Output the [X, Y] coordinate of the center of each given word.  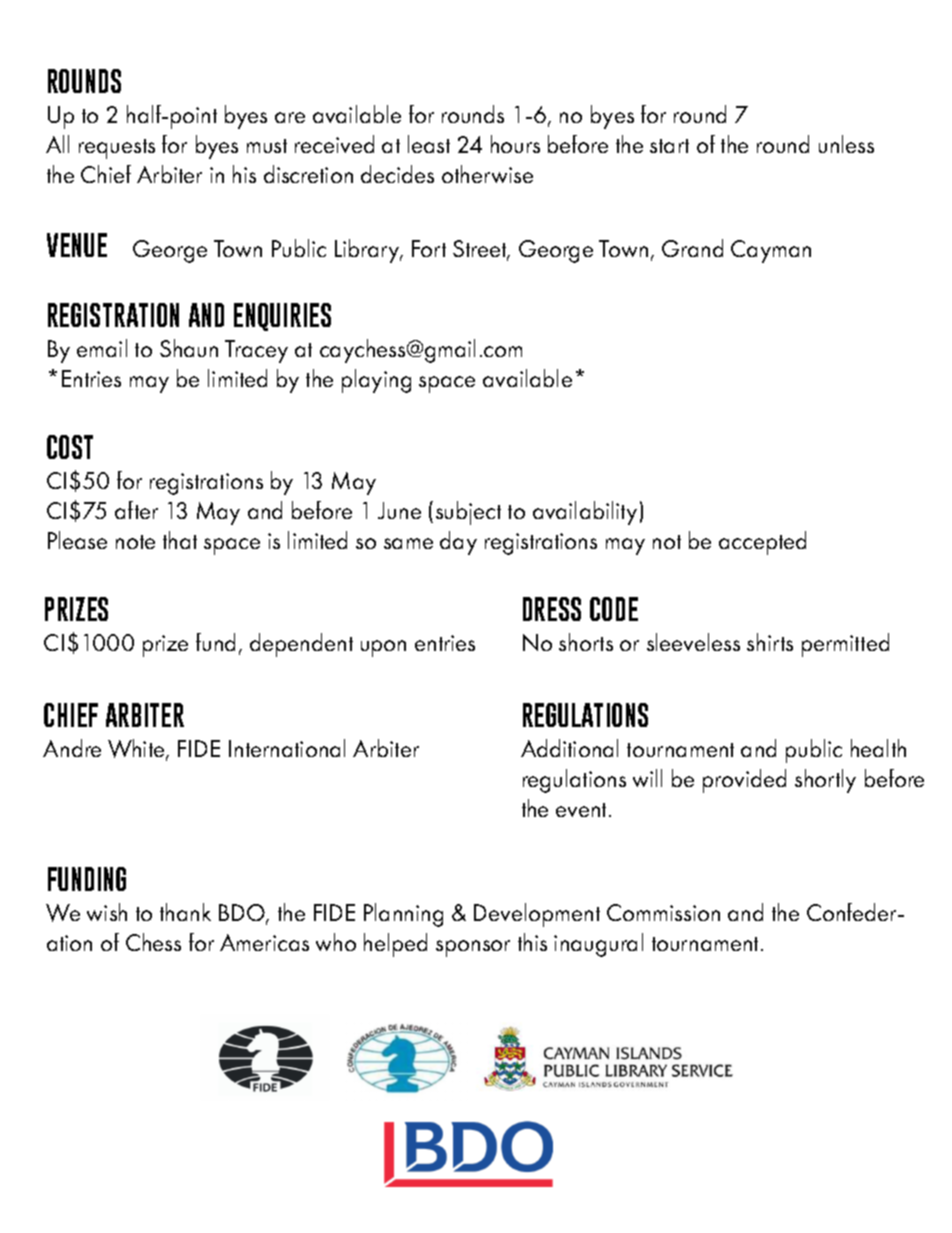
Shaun [189, 348]
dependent [301, 645]
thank [185, 912]
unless [846, 144]
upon [383, 648]
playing [376, 381]
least [429, 144]
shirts [770, 642]
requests [117, 149]
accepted [762, 543]
